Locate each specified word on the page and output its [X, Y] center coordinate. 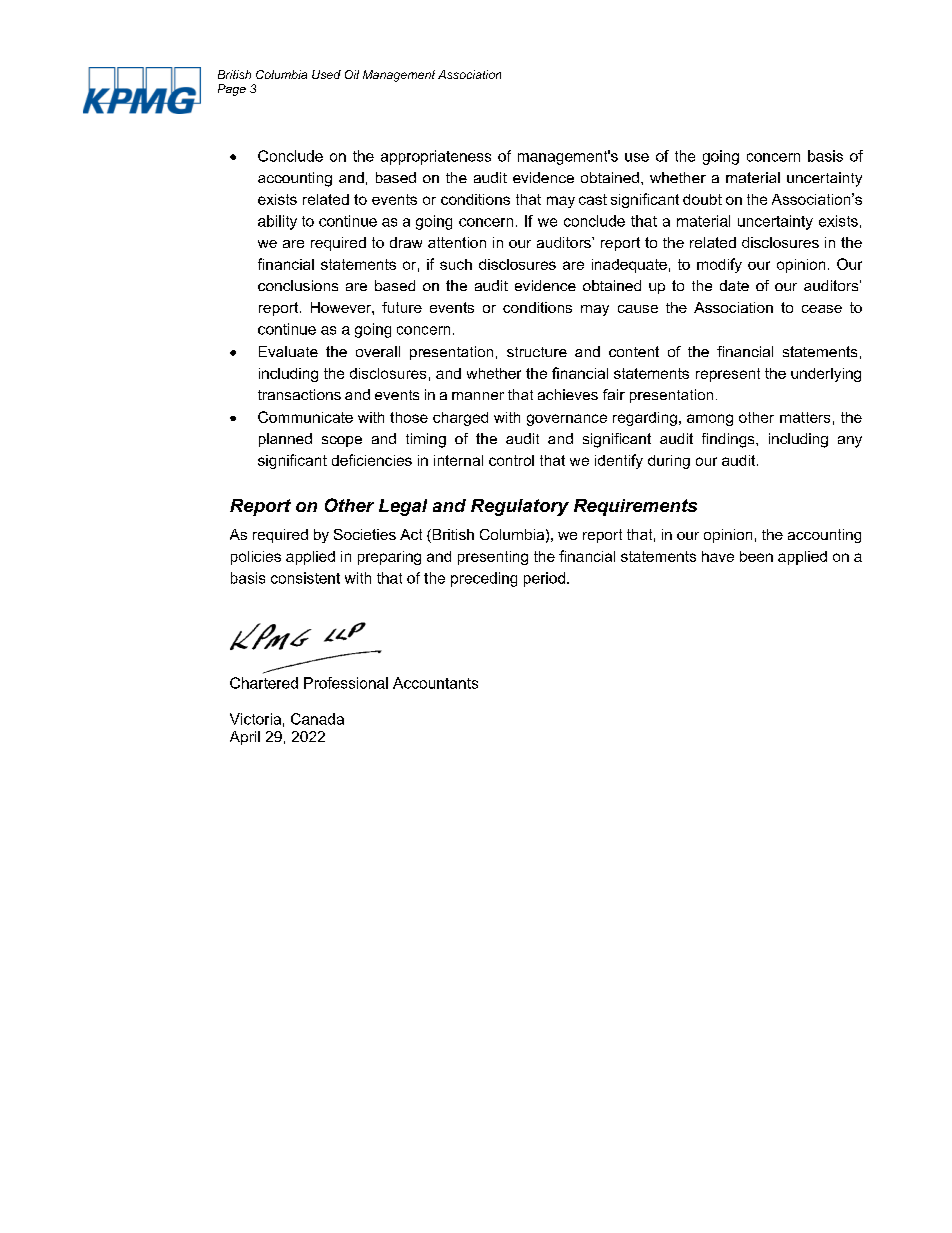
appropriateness [436, 157]
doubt [702, 199]
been [756, 556]
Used [326, 74]
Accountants [435, 683]
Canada [317, 719]
